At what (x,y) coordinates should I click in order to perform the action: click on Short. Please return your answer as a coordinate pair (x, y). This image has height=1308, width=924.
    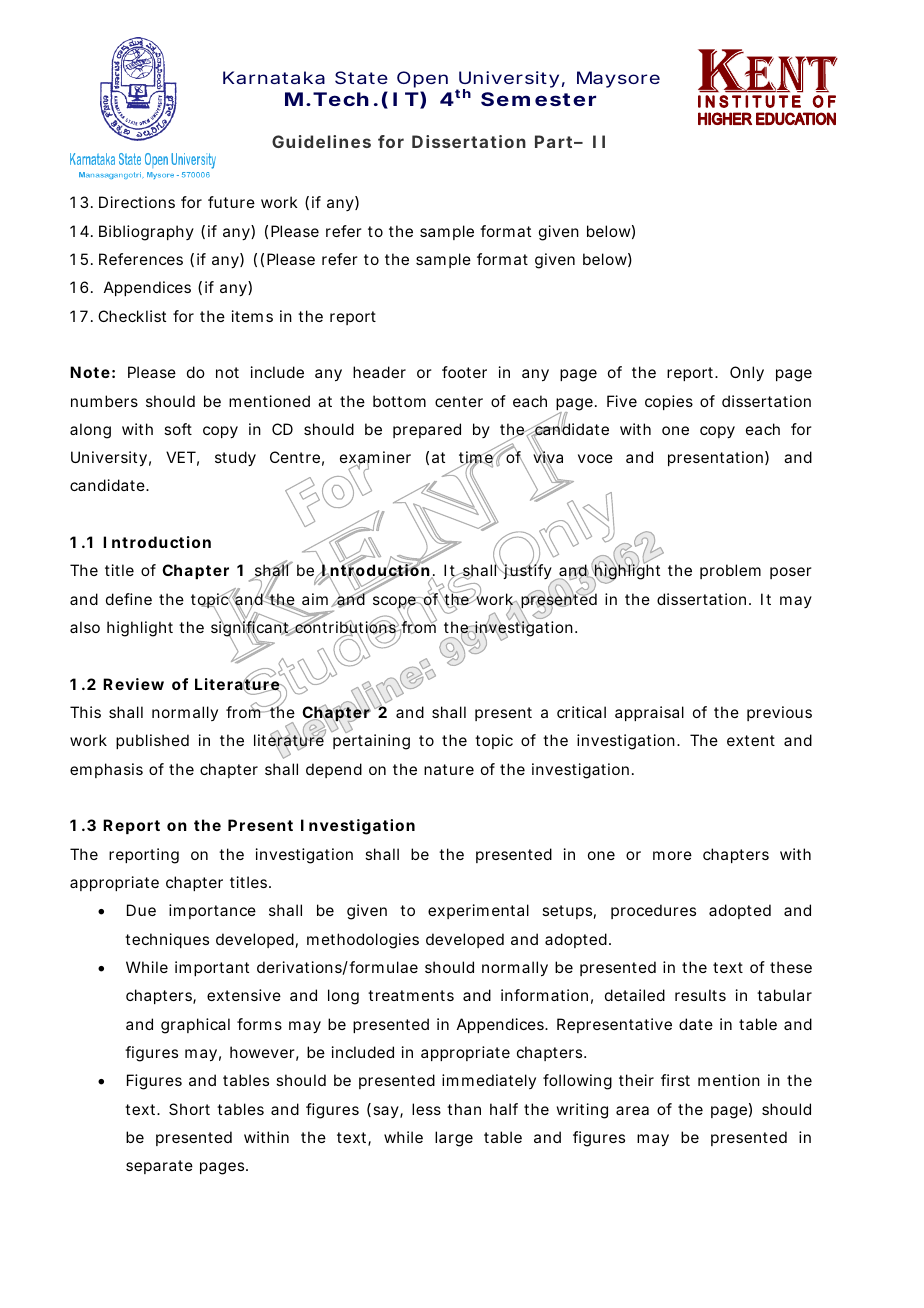
    Looking at the image, I should click on (189, 1109).
